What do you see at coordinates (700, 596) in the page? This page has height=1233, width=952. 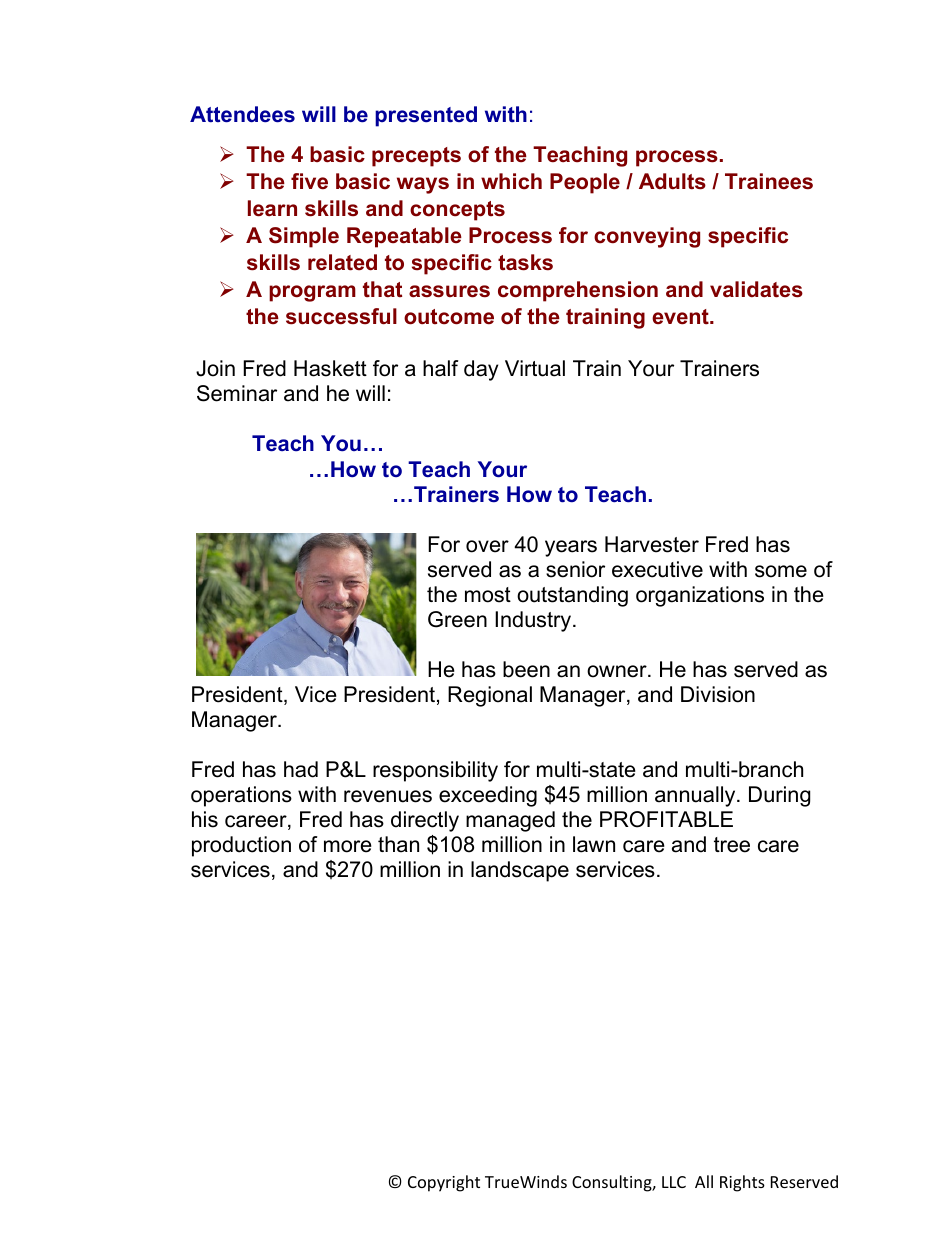 I see `organizations` at bounding box center [700, 596].
